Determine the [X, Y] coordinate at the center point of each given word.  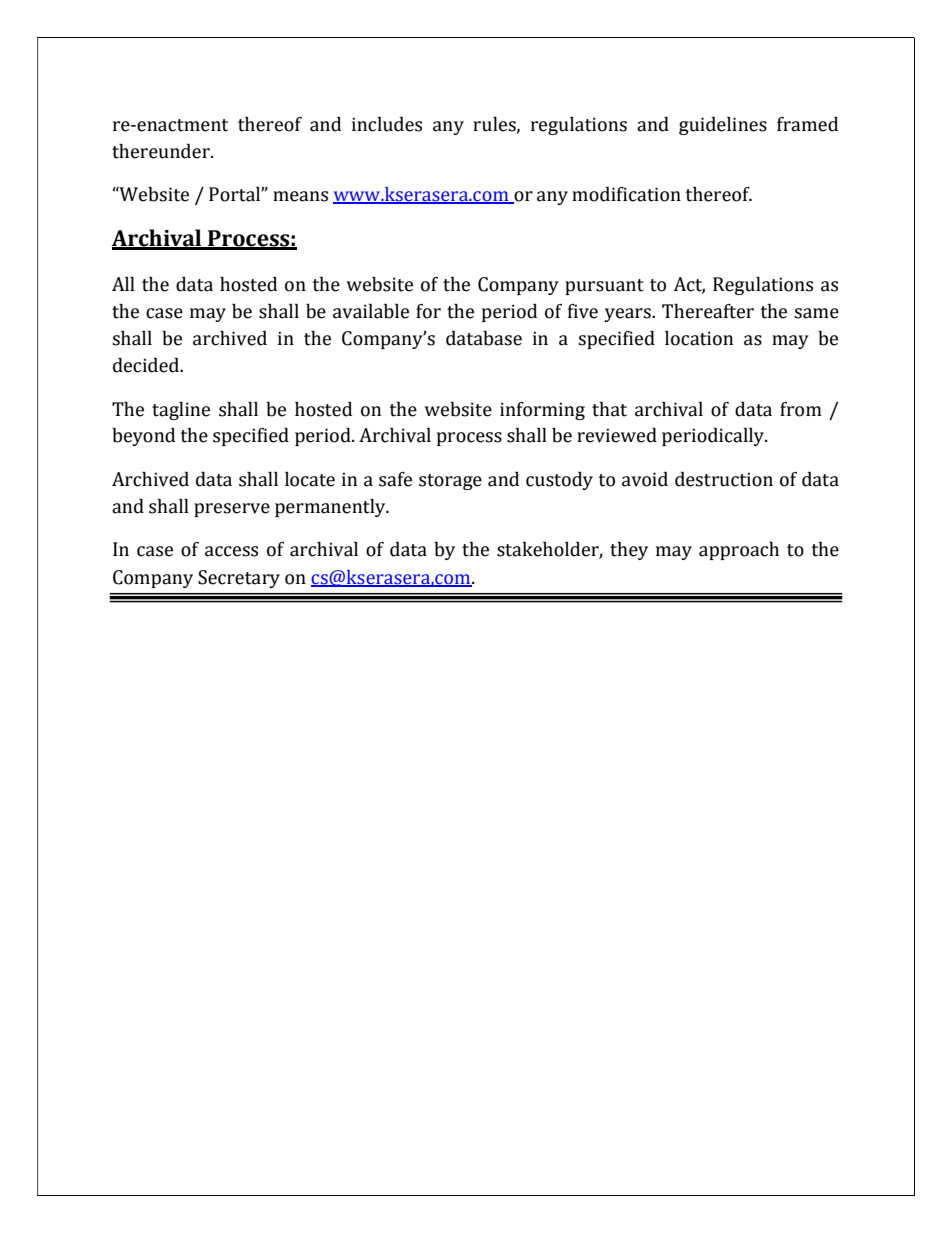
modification [626, 194]
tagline [181, 411]
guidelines [723, 126]
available [371, 311]
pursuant [604, 287]
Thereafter [708, 311]
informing [542, 411]
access [231, 551]
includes [387, 124]
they [629, 551]
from [801, 409]
